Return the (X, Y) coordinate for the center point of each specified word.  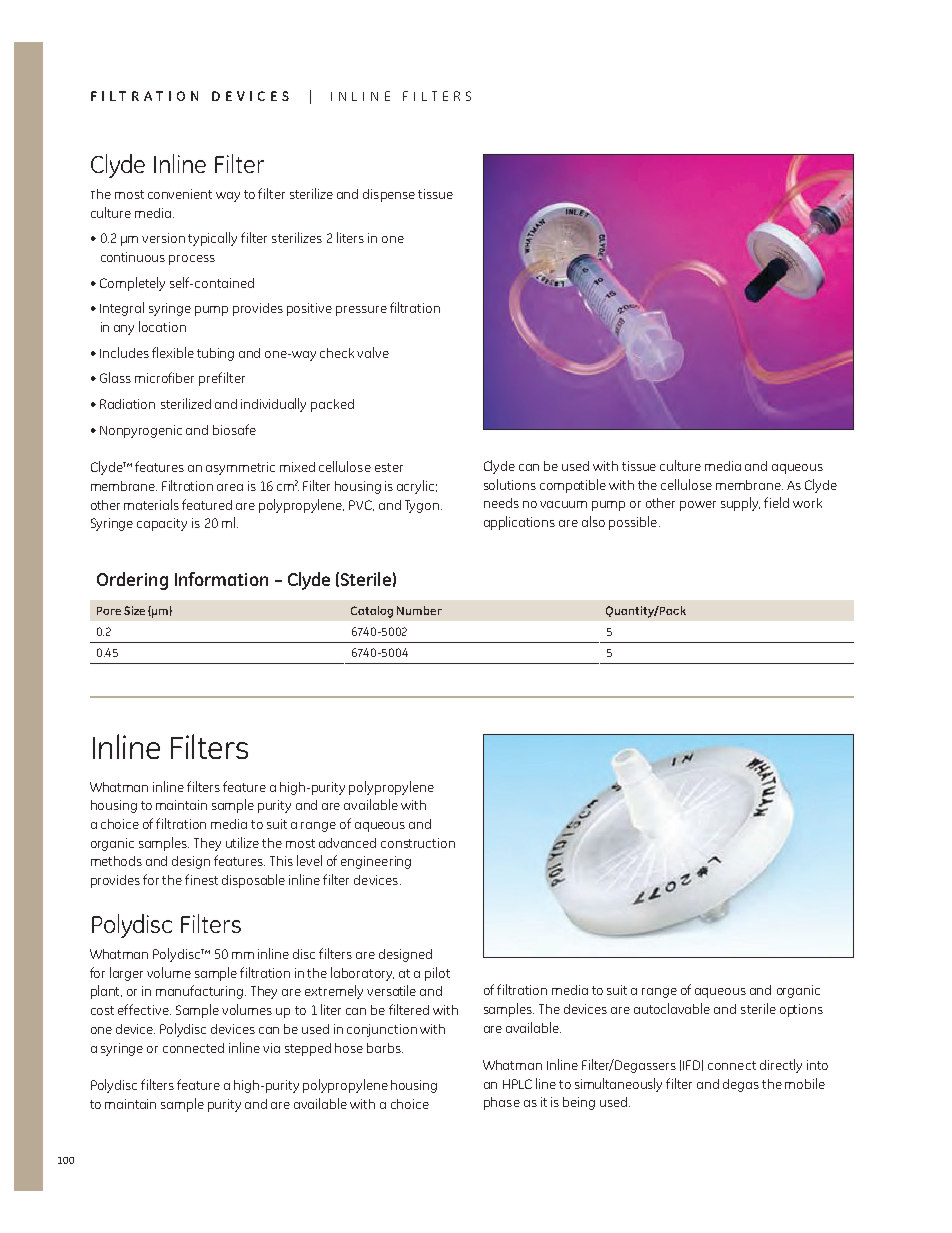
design (191, 862)
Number (419, 610)
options (801, 1010)
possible (633, 523)
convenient (180, 194)
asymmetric (240, 468)
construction (418, 843)
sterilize (311, 193)
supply (740, 504)
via (271, 1048)
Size (134, 610)
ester (389, 467)
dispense (389, 195)
